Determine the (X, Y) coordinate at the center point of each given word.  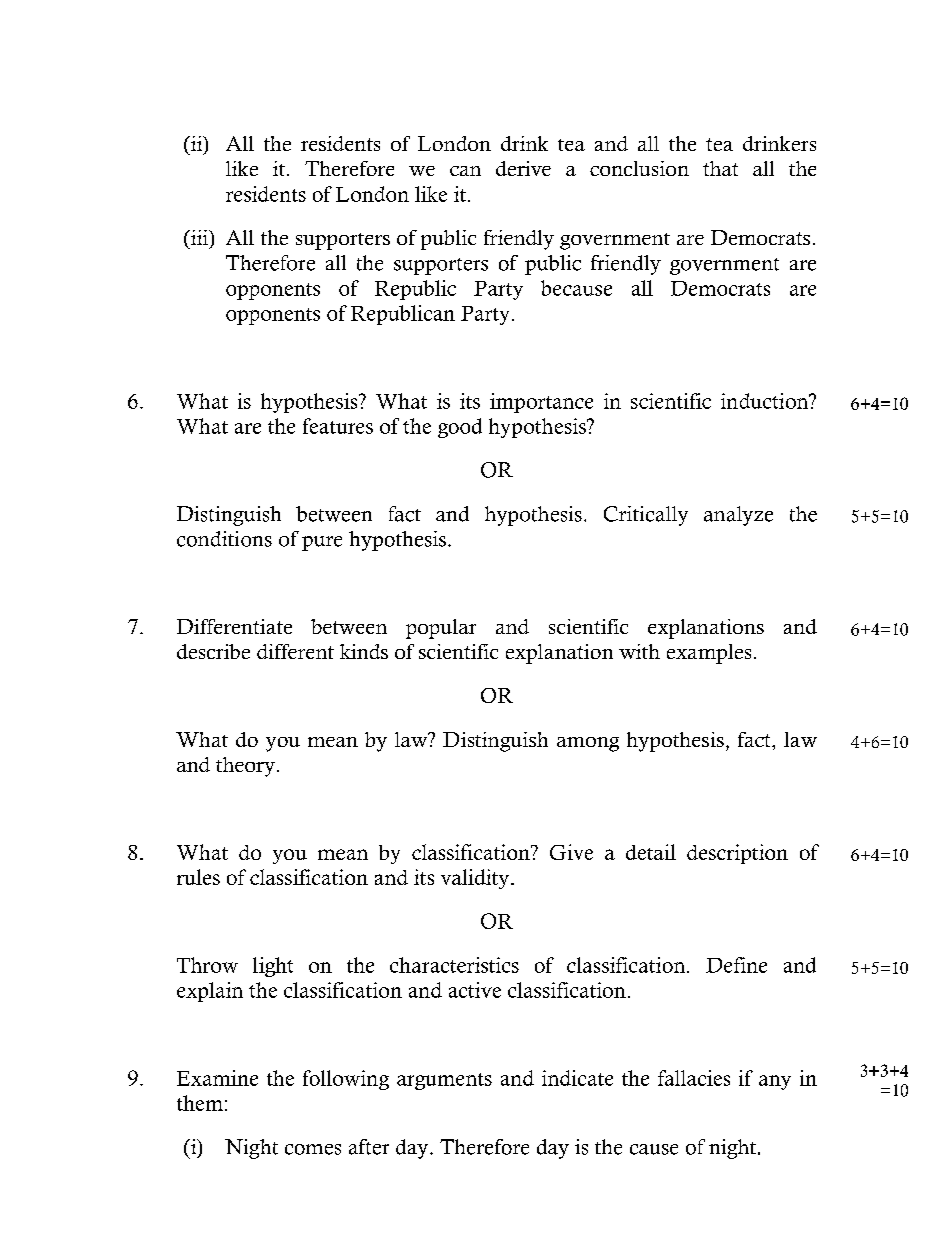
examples (709, 654)
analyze (738, 516)
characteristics (454, 965)
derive (523, 168)
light (273, 967)
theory (245, 767)
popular (441, 629)
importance (541, 403)
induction (766, 401)
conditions (224, 539)
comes (313, 1149)
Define (736, 965)
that (720, 168)
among (588, 744)
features (338, 426)
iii (200, 239)
